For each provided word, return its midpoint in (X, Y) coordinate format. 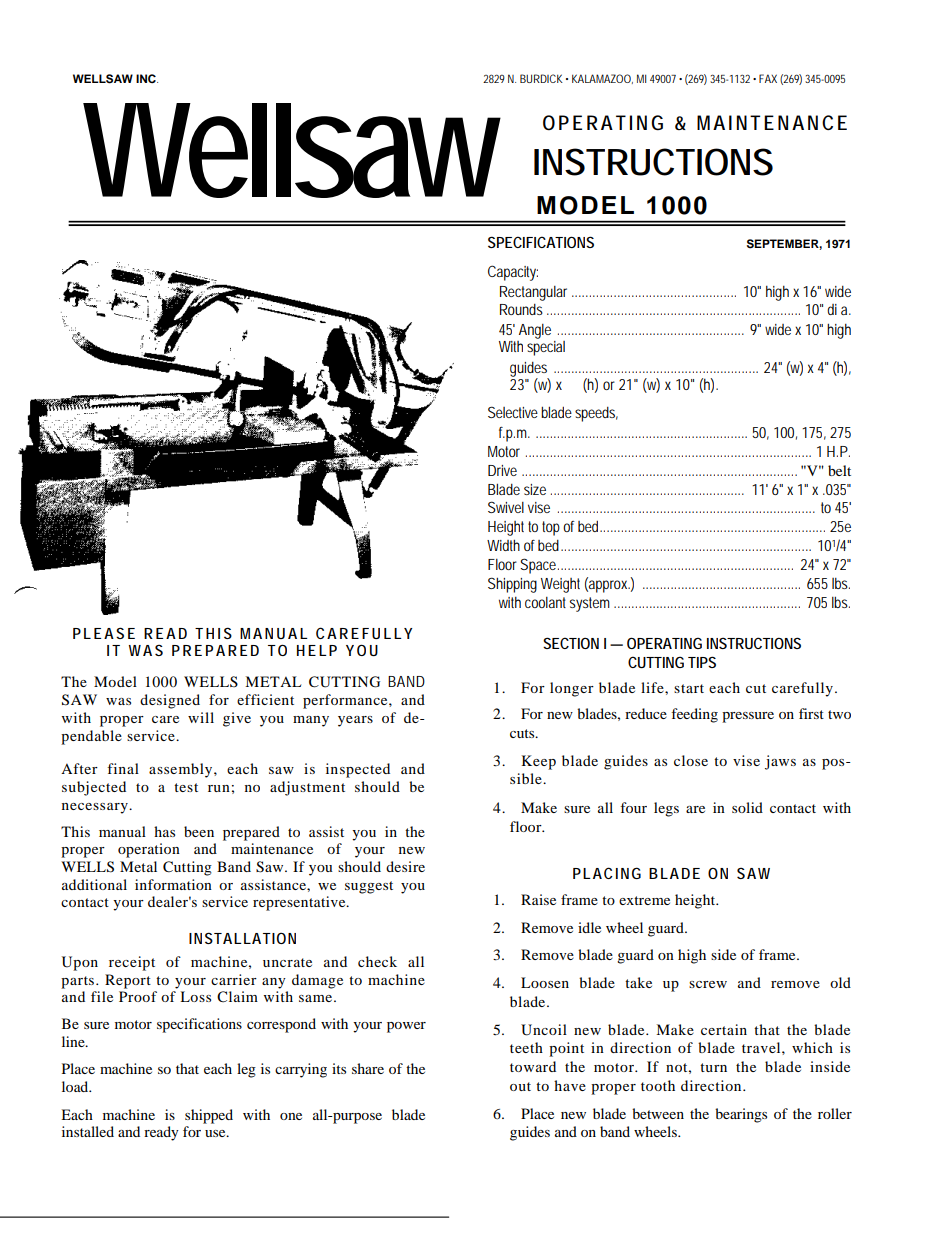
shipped (209, 1116)
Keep (539, 762)
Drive (502, 470)
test (186, 787)
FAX (768, 78)
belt (839, 470)
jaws (780, 762)
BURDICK (541, 78)
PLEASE (104, 633)
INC (147, 79)
